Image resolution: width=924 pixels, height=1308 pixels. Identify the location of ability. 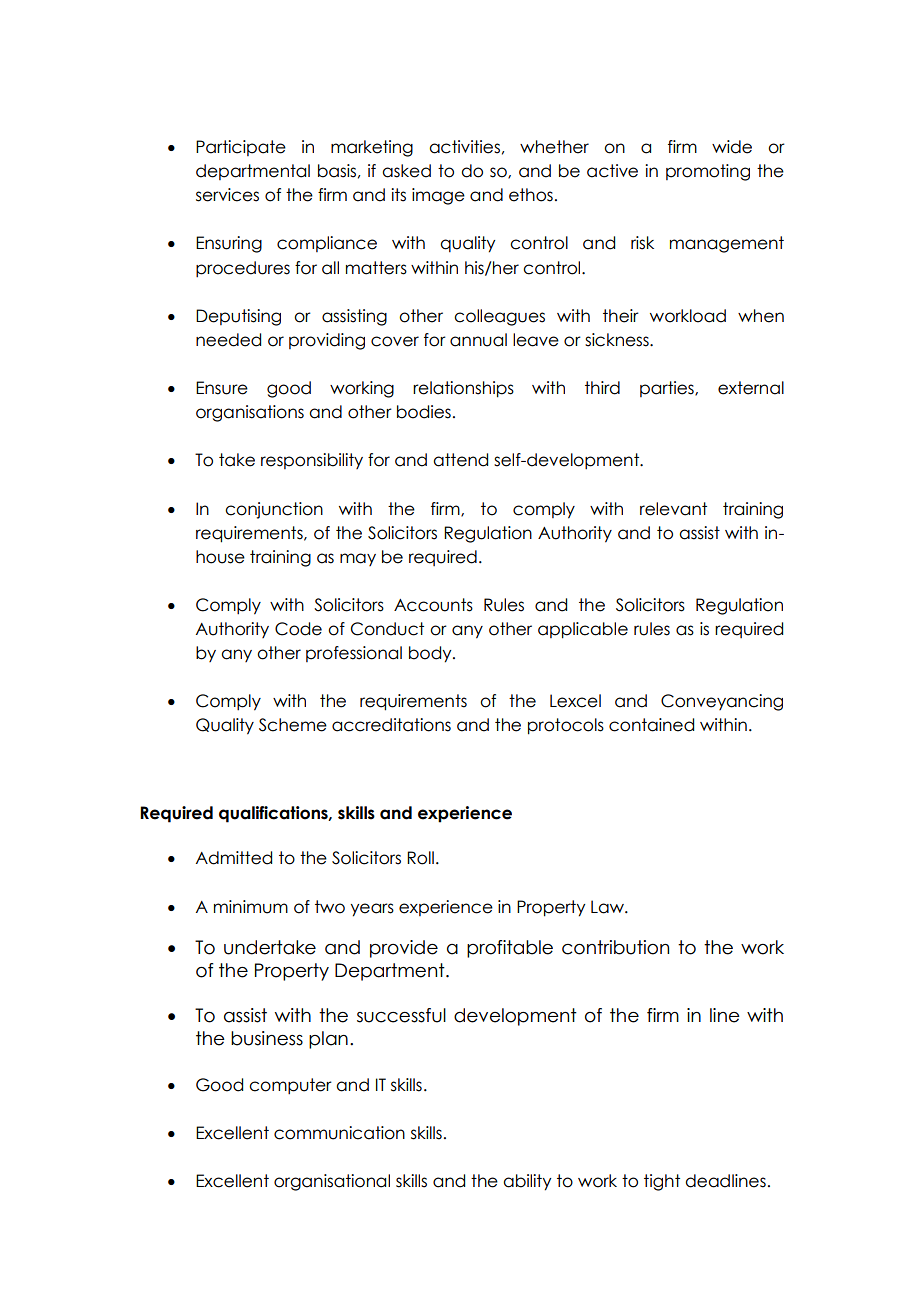
(527, 1182).
